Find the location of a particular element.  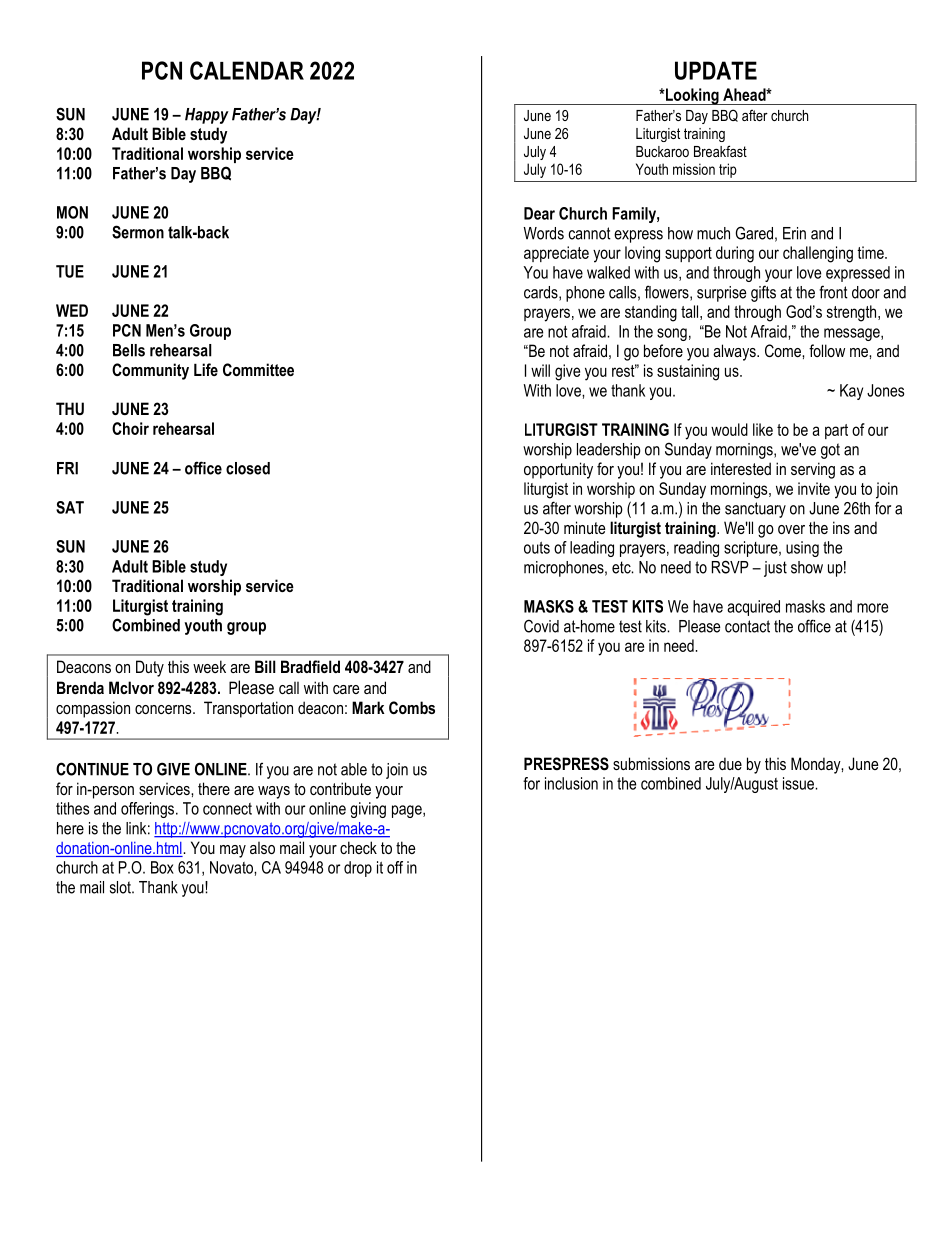

Box is located at coordinates (162, 867).
